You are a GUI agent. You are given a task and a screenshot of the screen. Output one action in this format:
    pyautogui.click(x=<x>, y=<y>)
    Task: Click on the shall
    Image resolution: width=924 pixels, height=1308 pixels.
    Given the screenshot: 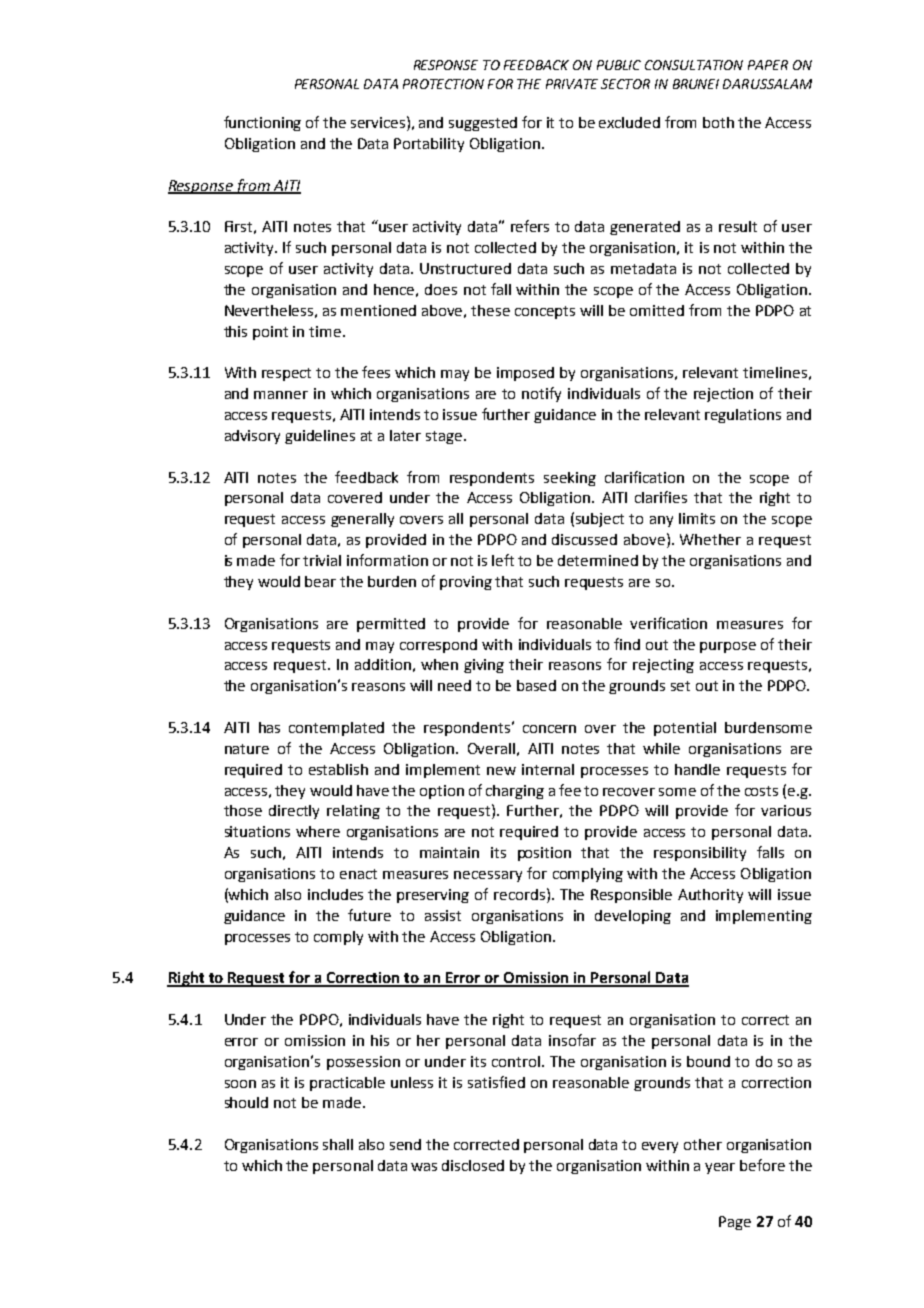 What is the action you would take?
    pyautogui.click(x=338, y=1144)
